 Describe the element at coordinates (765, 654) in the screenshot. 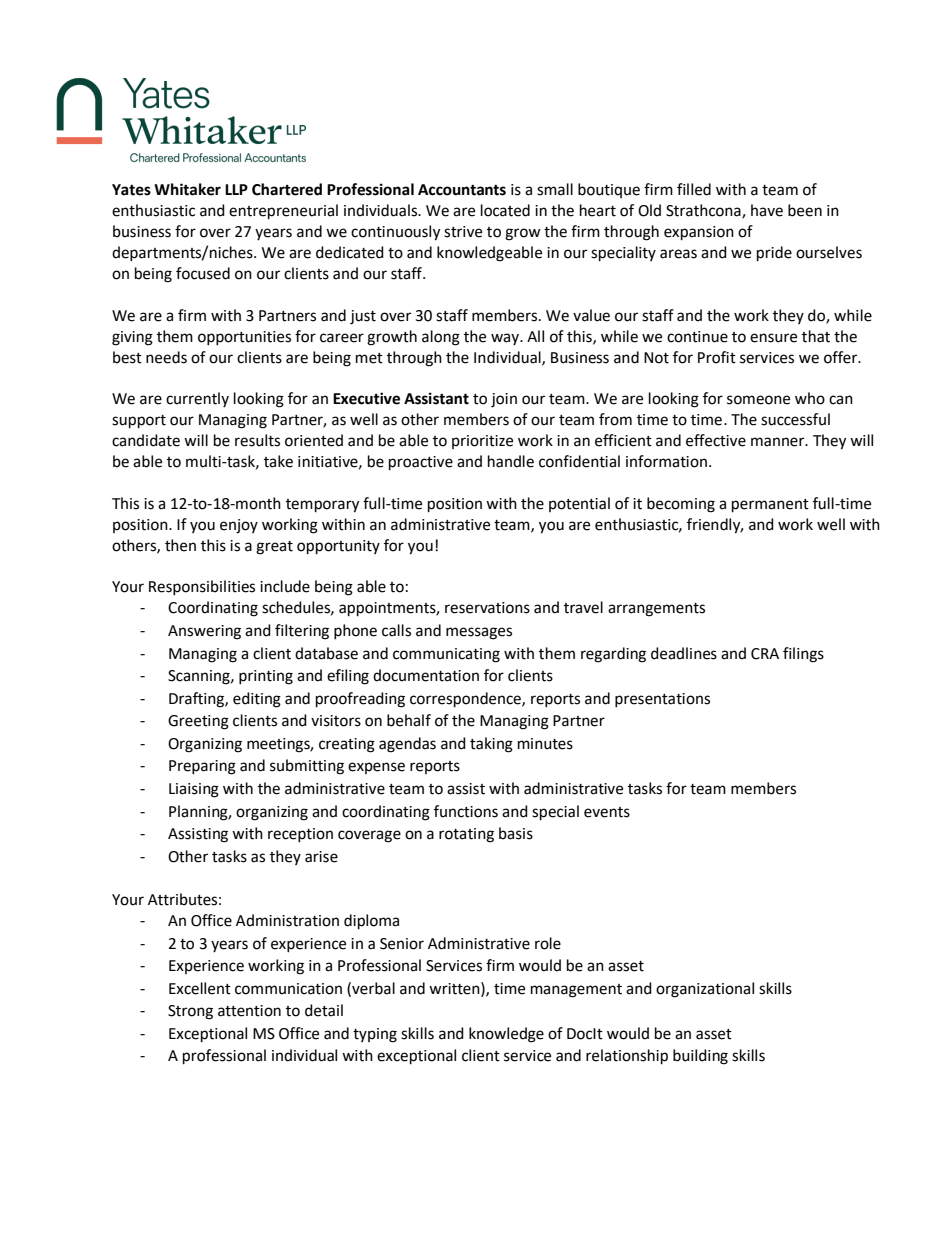

I see `CRA` at that location.
